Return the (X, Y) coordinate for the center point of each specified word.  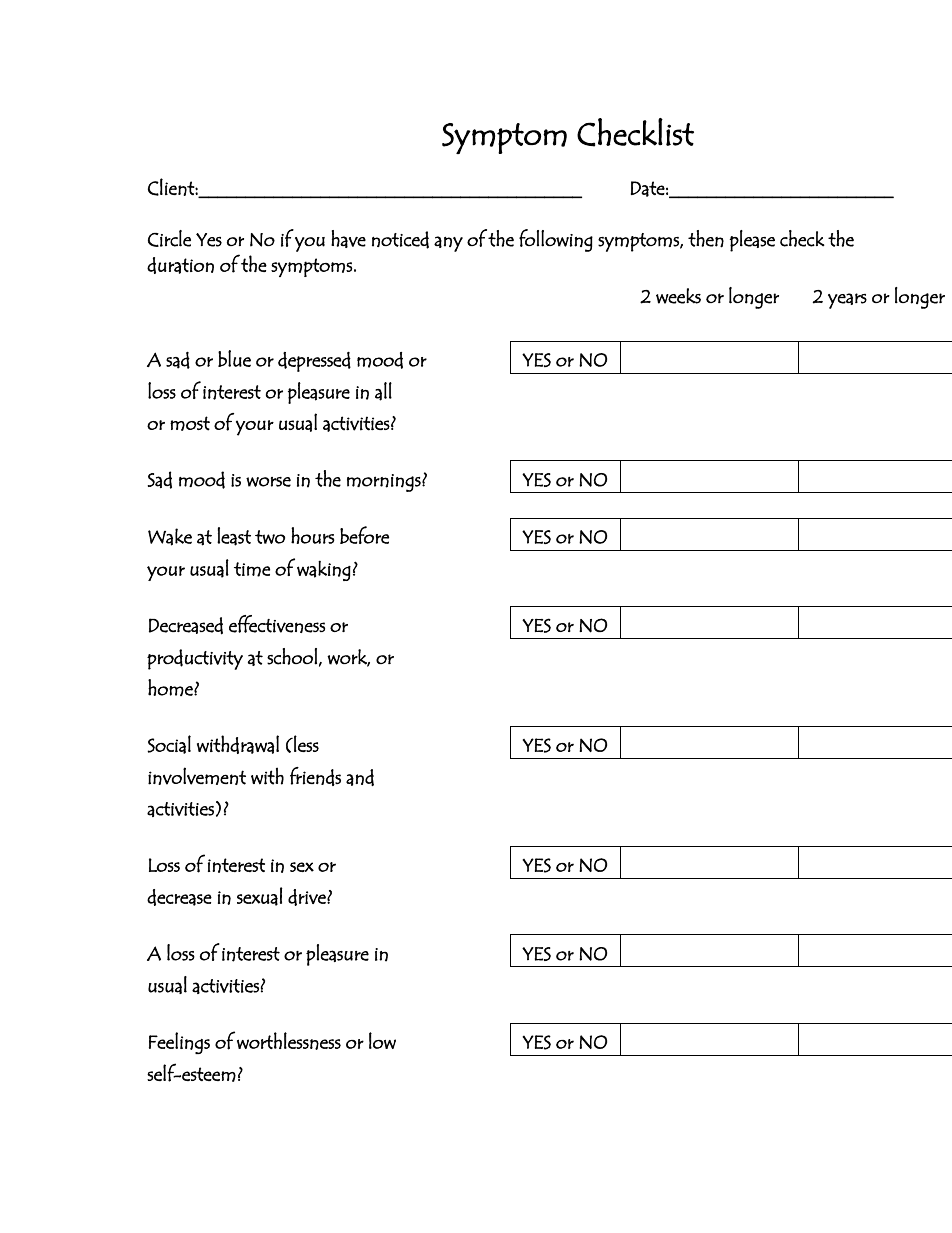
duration (180, 265)
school (292, 656)
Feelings (179, 1043)
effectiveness (277, 624)
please (752, 241)
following (556, 240)
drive (308, 897)
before (364, 535)
